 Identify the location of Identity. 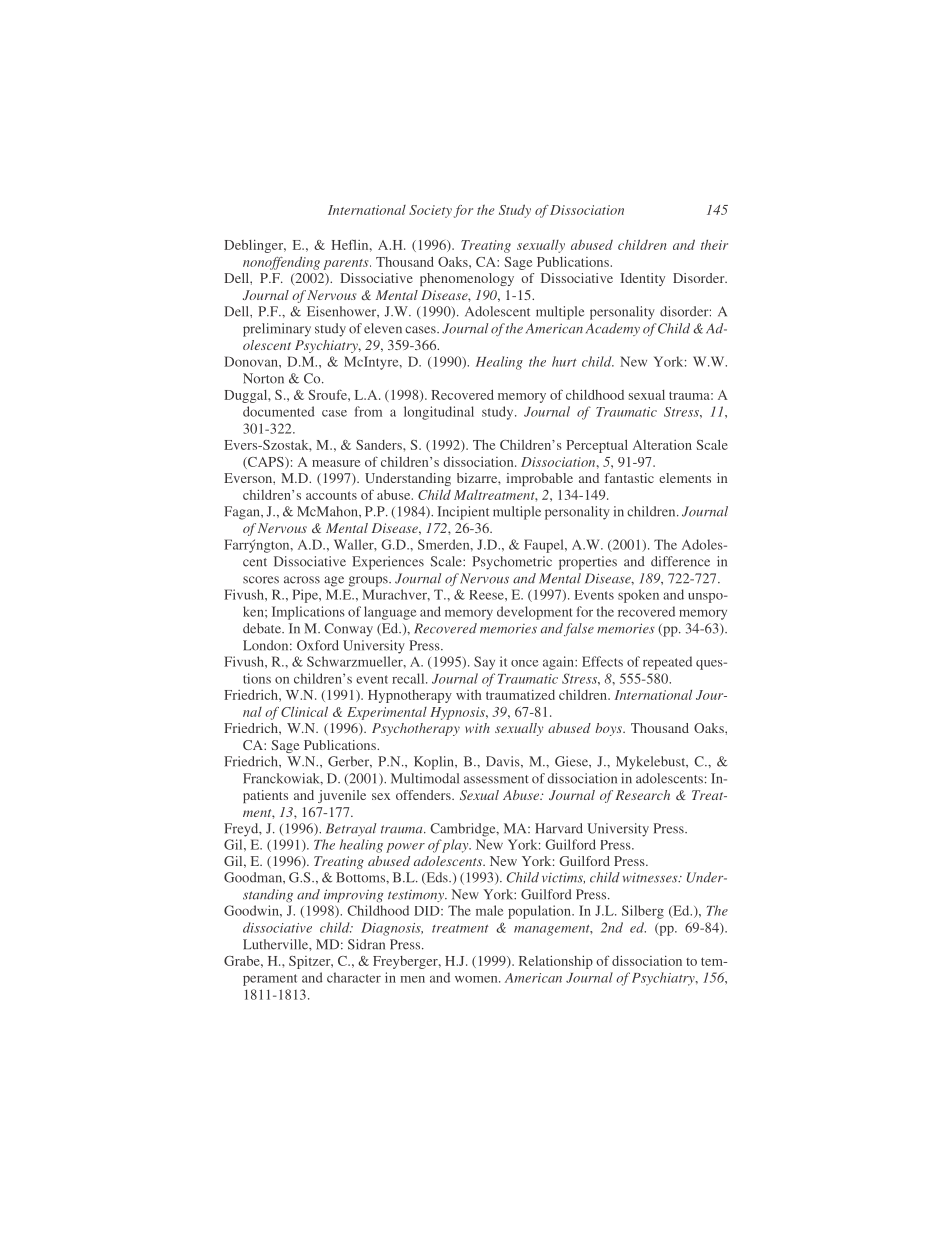
(643, 279).
